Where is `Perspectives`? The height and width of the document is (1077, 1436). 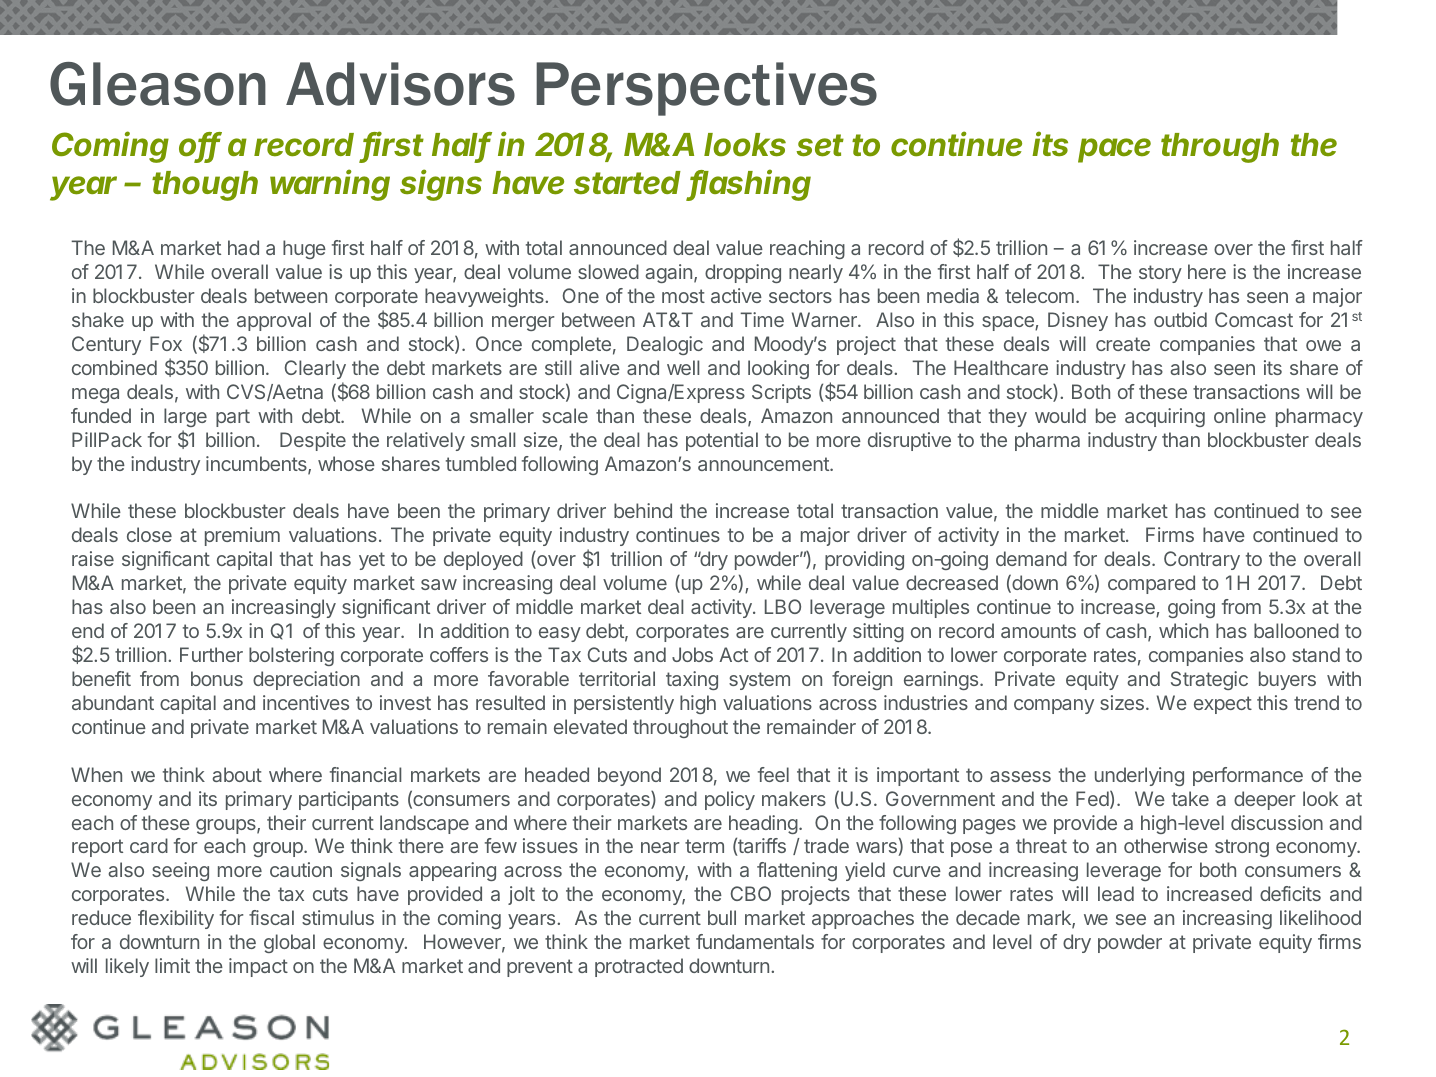
Perspectives is located at coordinates (706, 89).
